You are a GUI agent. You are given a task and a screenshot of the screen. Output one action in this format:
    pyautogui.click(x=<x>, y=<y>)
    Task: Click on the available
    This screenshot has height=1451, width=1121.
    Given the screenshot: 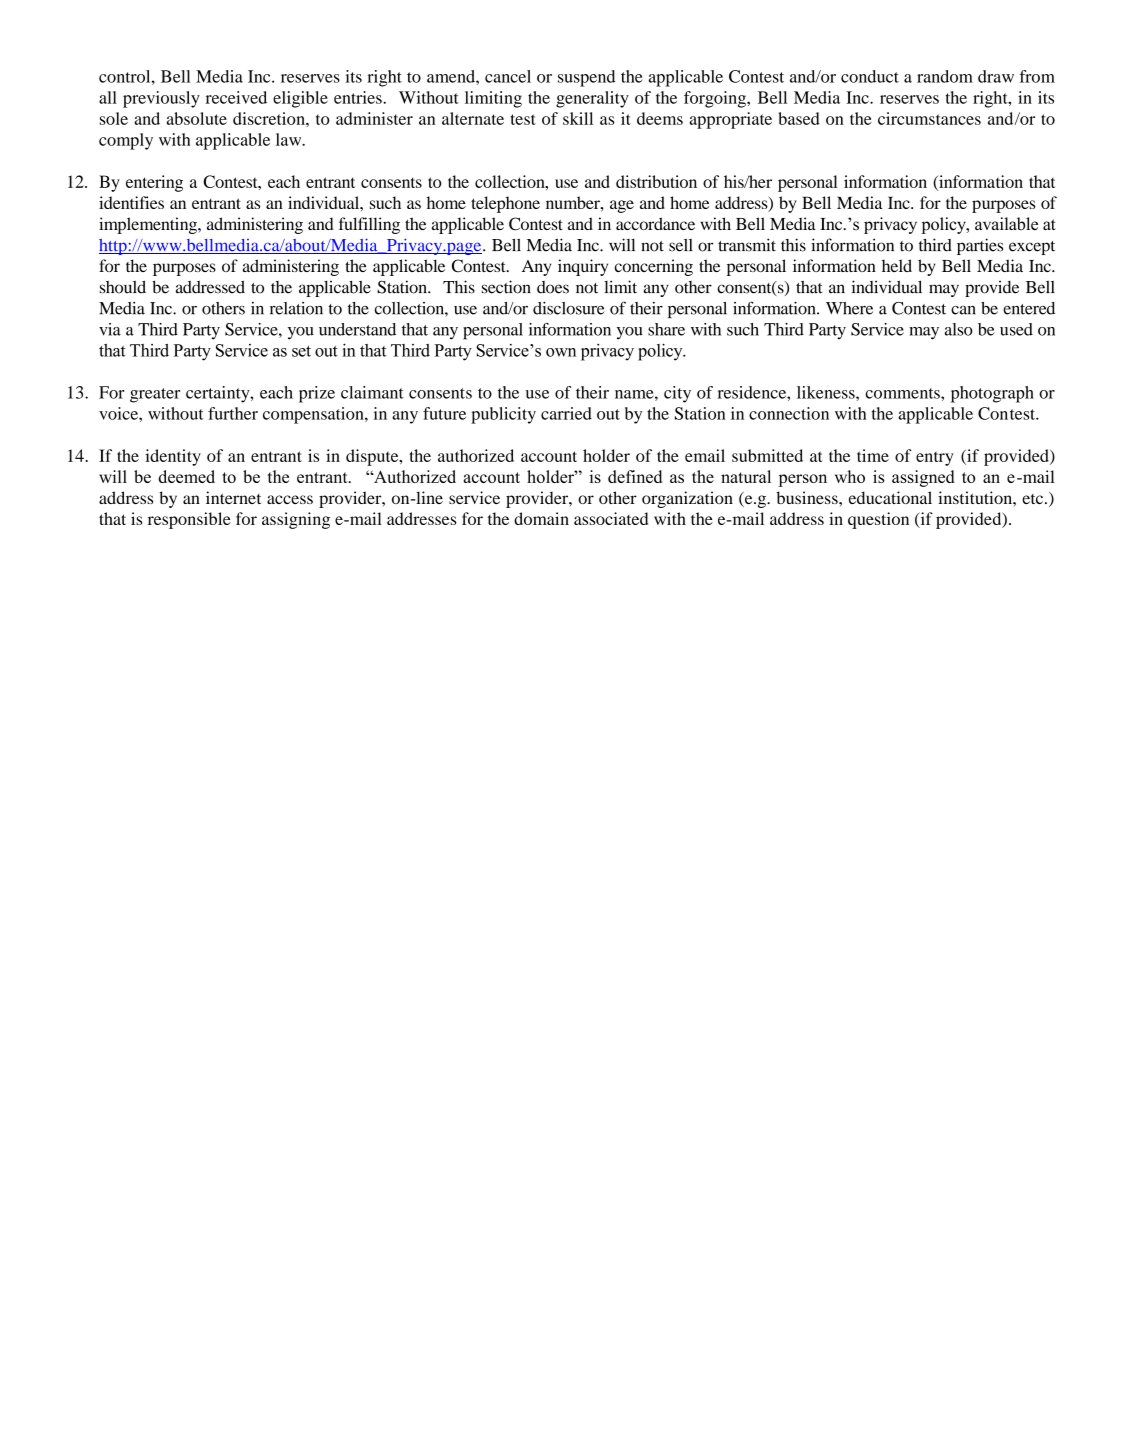 What is the action you would take?
    pyautogui.click(x=1006, y=224)
